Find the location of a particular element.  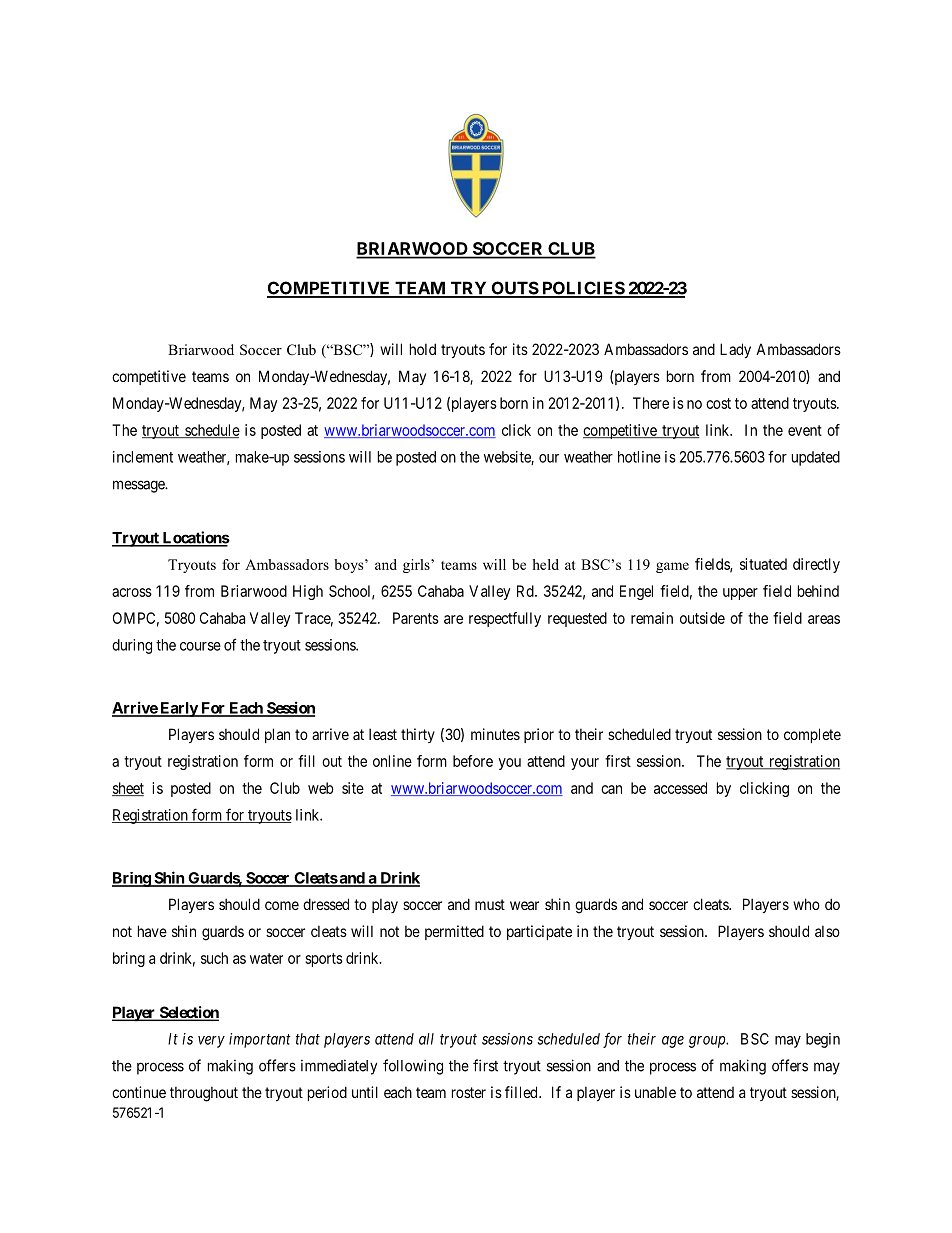

its is located at coordinates (520, 349).
